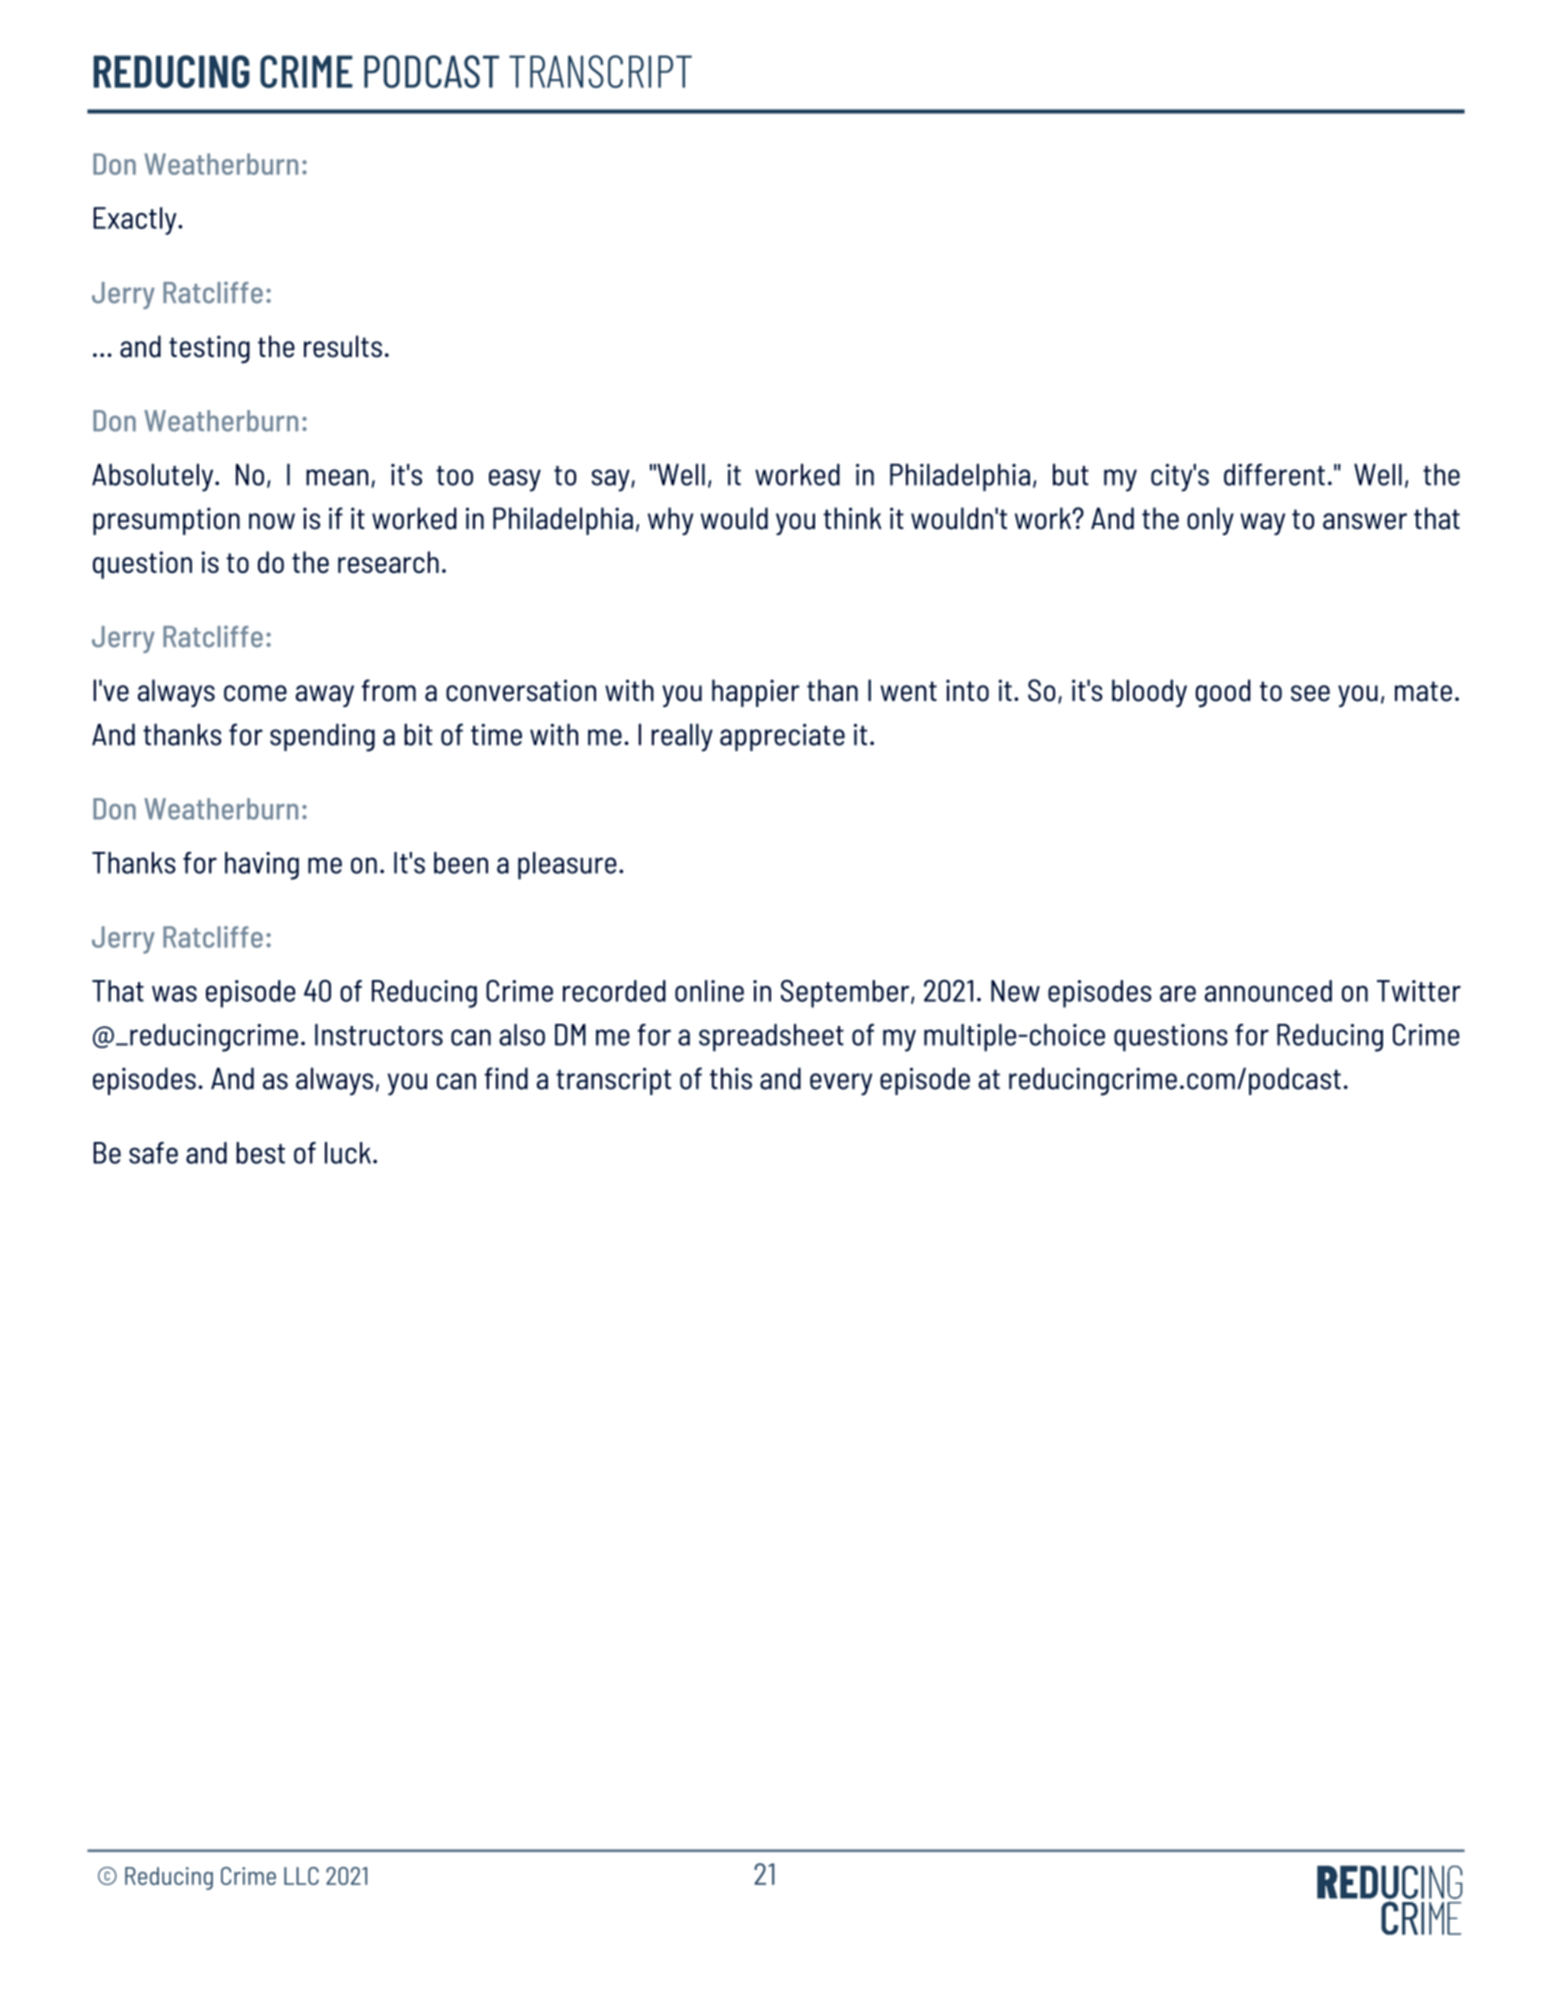  What do you see at coordinates (348, 1153) in the image?
I see `luck` at bounding box center [348, 1153].
